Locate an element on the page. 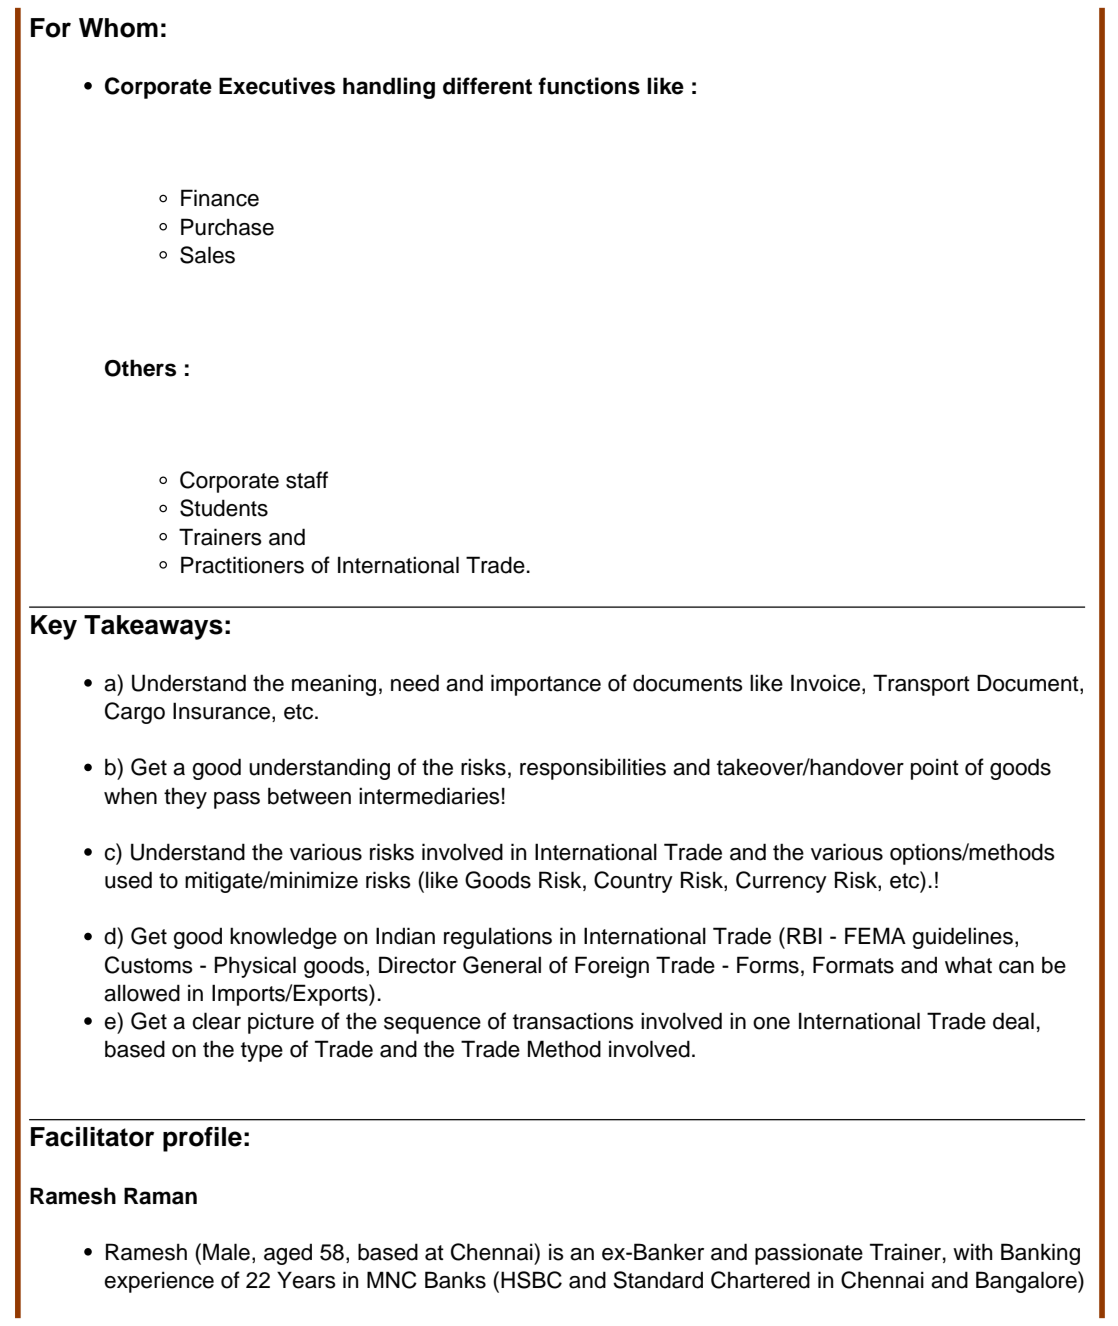  Purchase is located at coordinates (227, 227).
